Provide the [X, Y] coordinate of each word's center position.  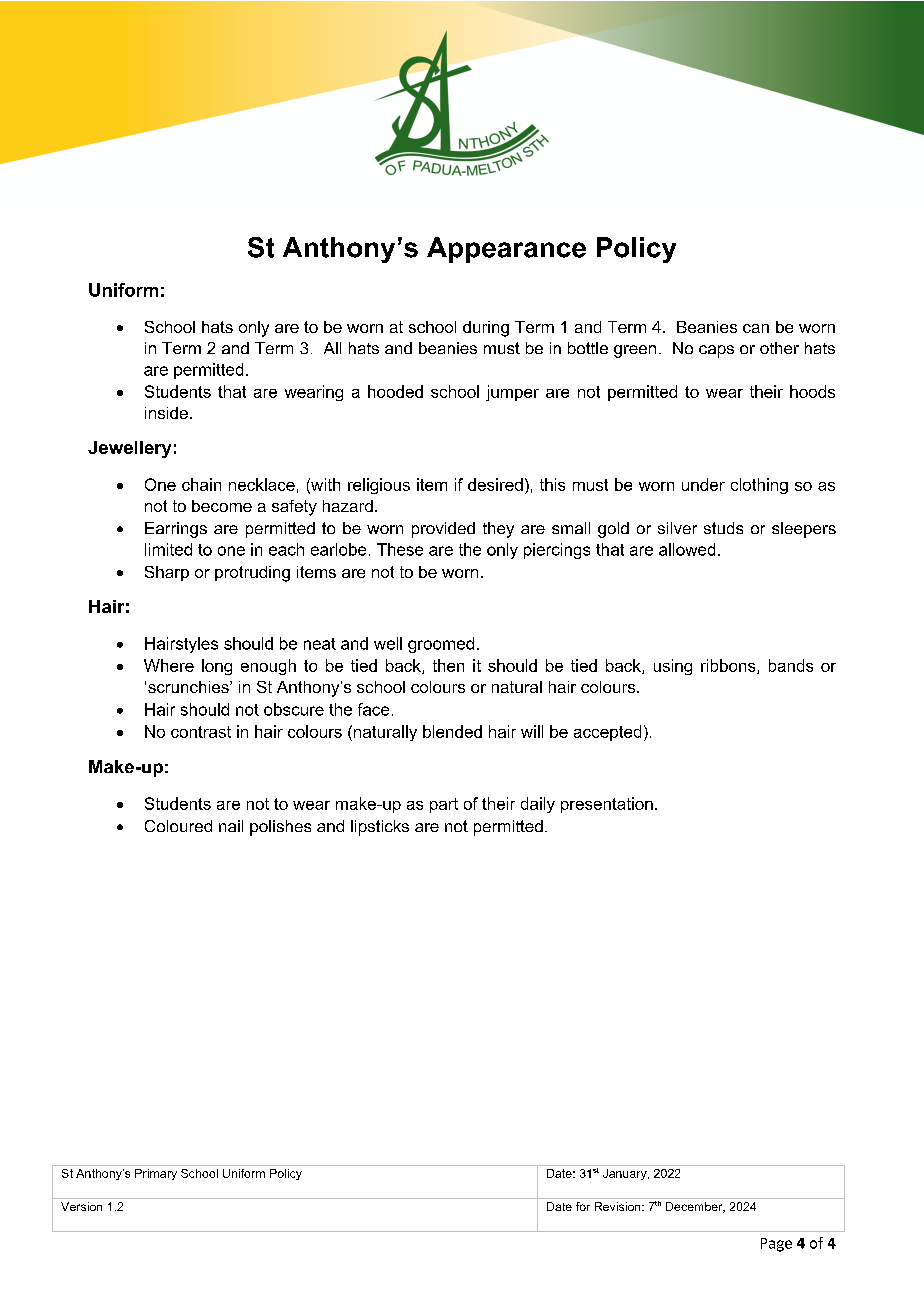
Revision [619, 1206]
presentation [607, 805]
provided [443, 530]
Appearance [506, 250]
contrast [201, 732]
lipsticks [380, 828]
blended [452, 731]
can [756, 328]
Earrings [176, 530]
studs [723, 528]
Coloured [178, 826]
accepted [607, 733]
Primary [156, 1174]
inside [166, 413]
